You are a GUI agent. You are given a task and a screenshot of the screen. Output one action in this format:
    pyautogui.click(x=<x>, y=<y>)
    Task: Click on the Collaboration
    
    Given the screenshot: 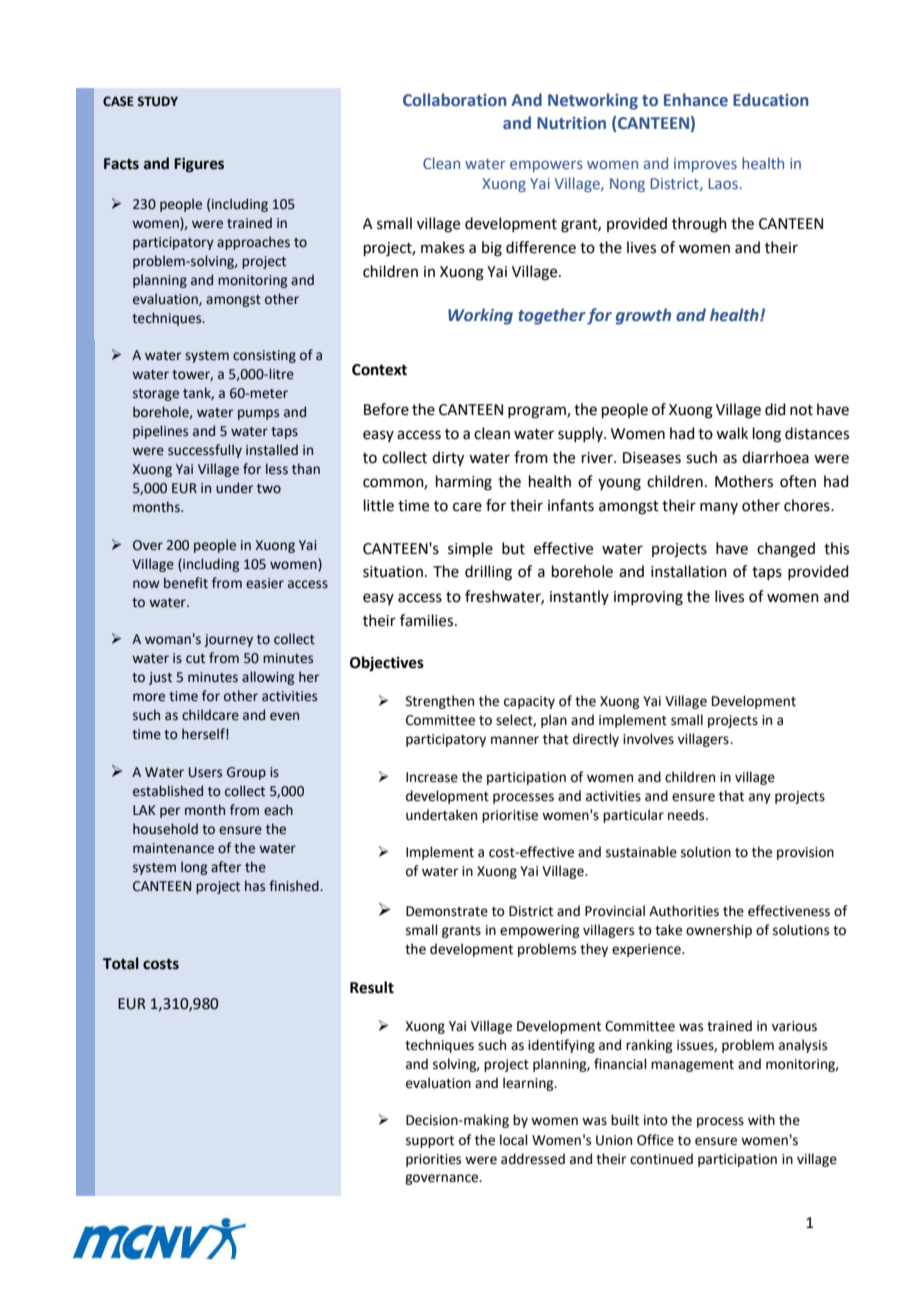 What is the action you would take?
    pyautogui.click(x=455, y=100)
